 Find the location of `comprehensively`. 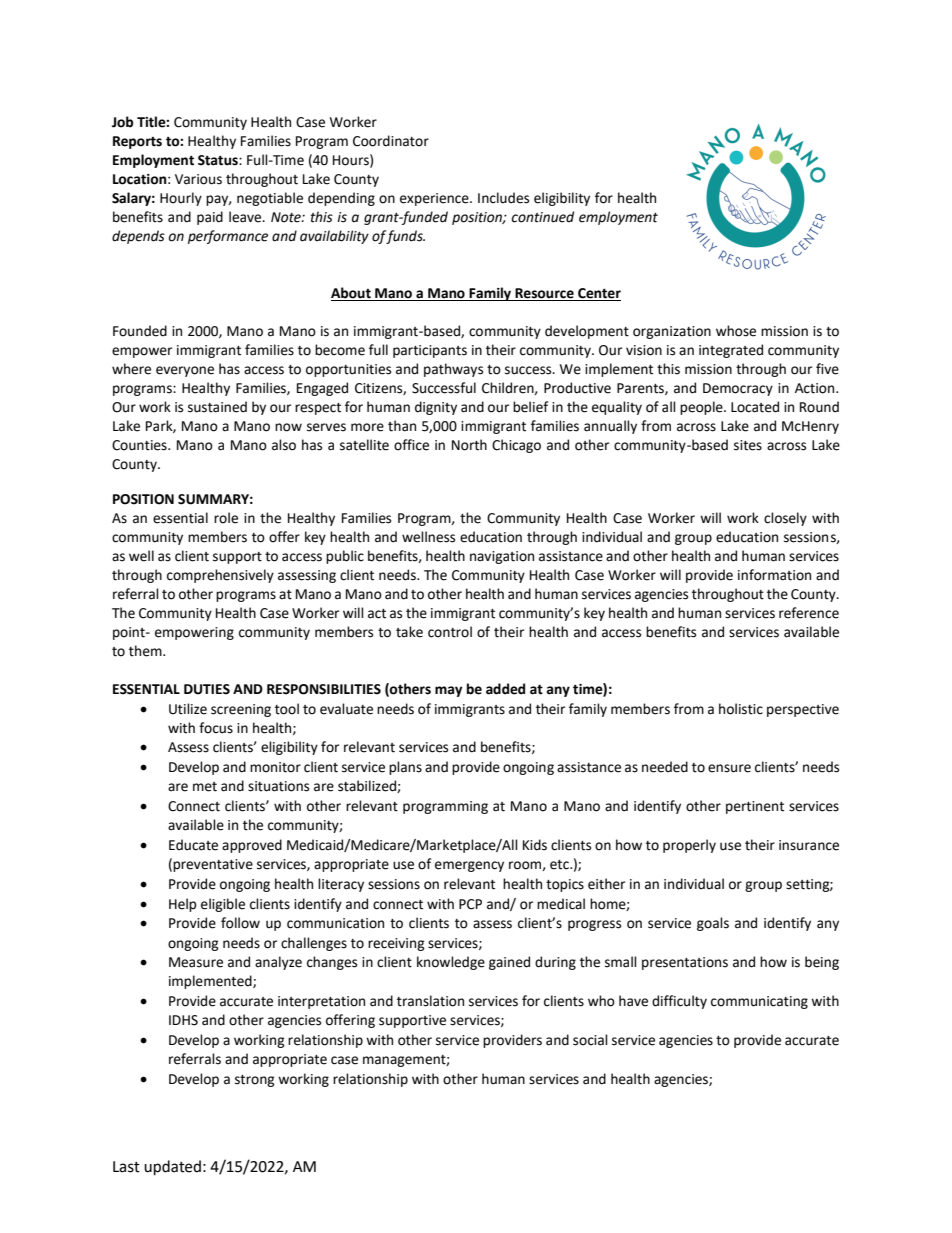

comprehensively is located at coordinates (220, 576).
